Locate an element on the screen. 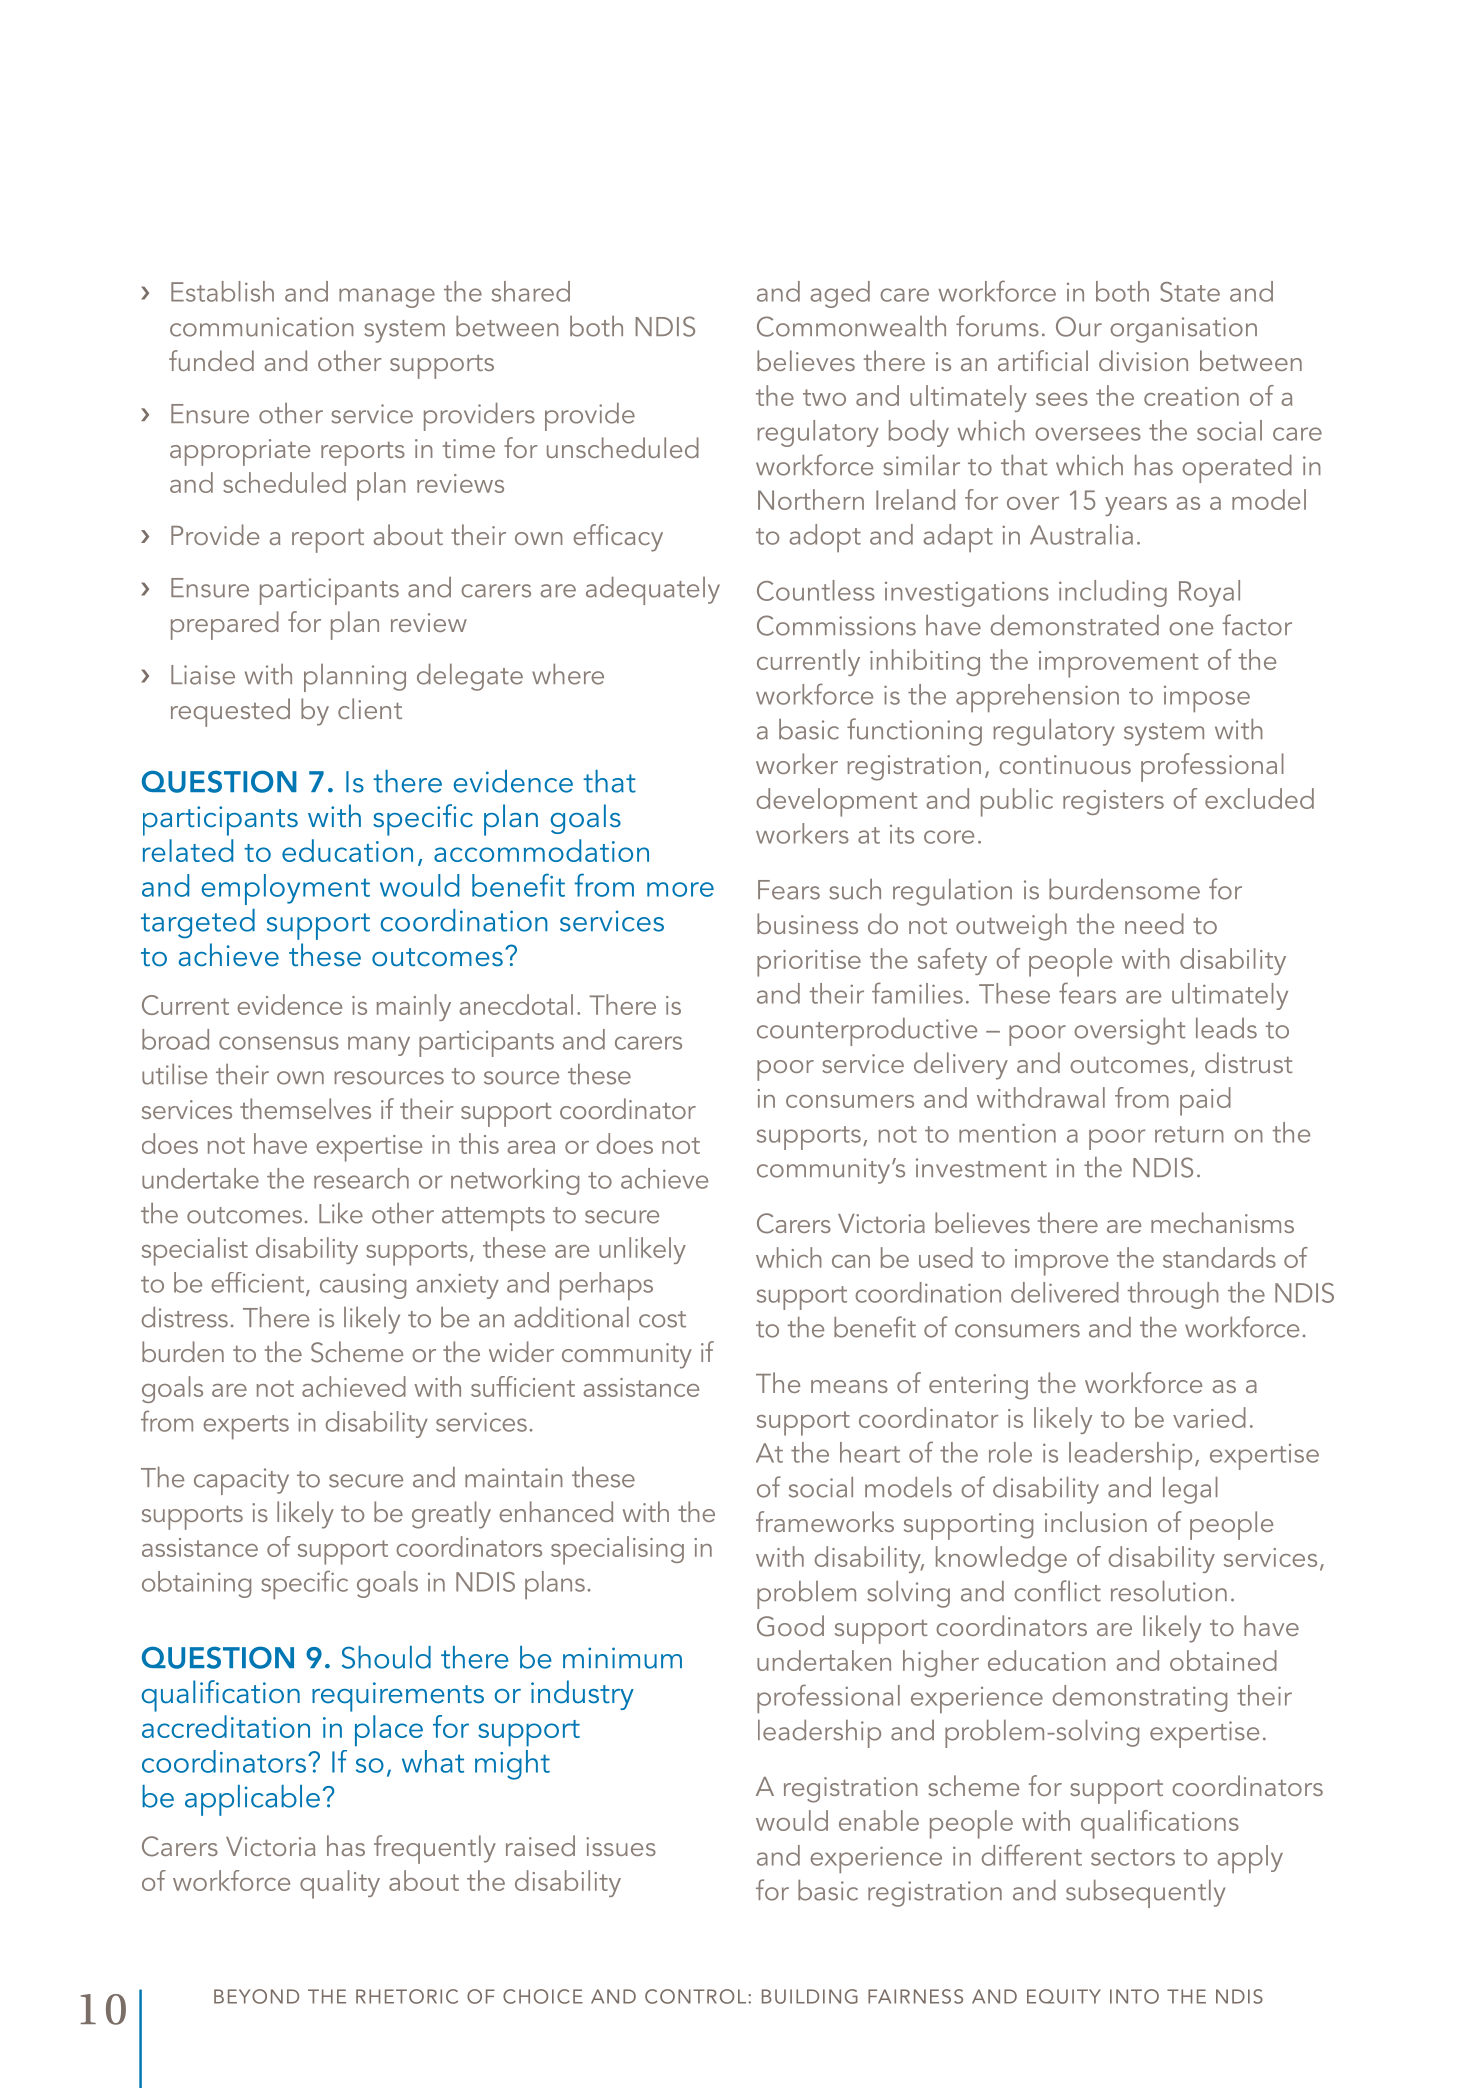  INTO is located at coordinates (1134, 1996).
